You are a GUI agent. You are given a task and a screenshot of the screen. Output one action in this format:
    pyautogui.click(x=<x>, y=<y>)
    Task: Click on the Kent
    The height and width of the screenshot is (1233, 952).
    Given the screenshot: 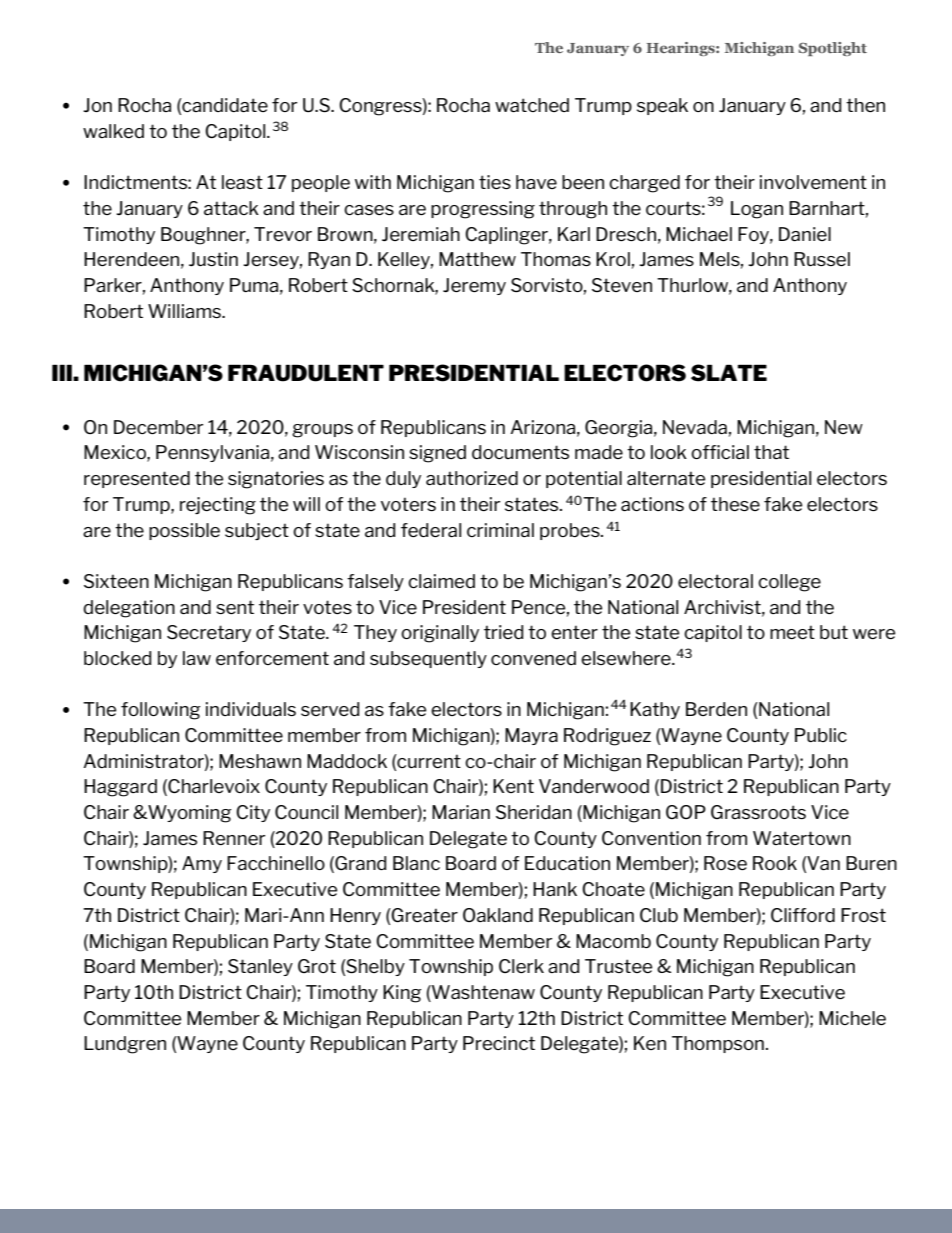 What is the action you would take?
    pyautogui.click(x=513, y=786)
